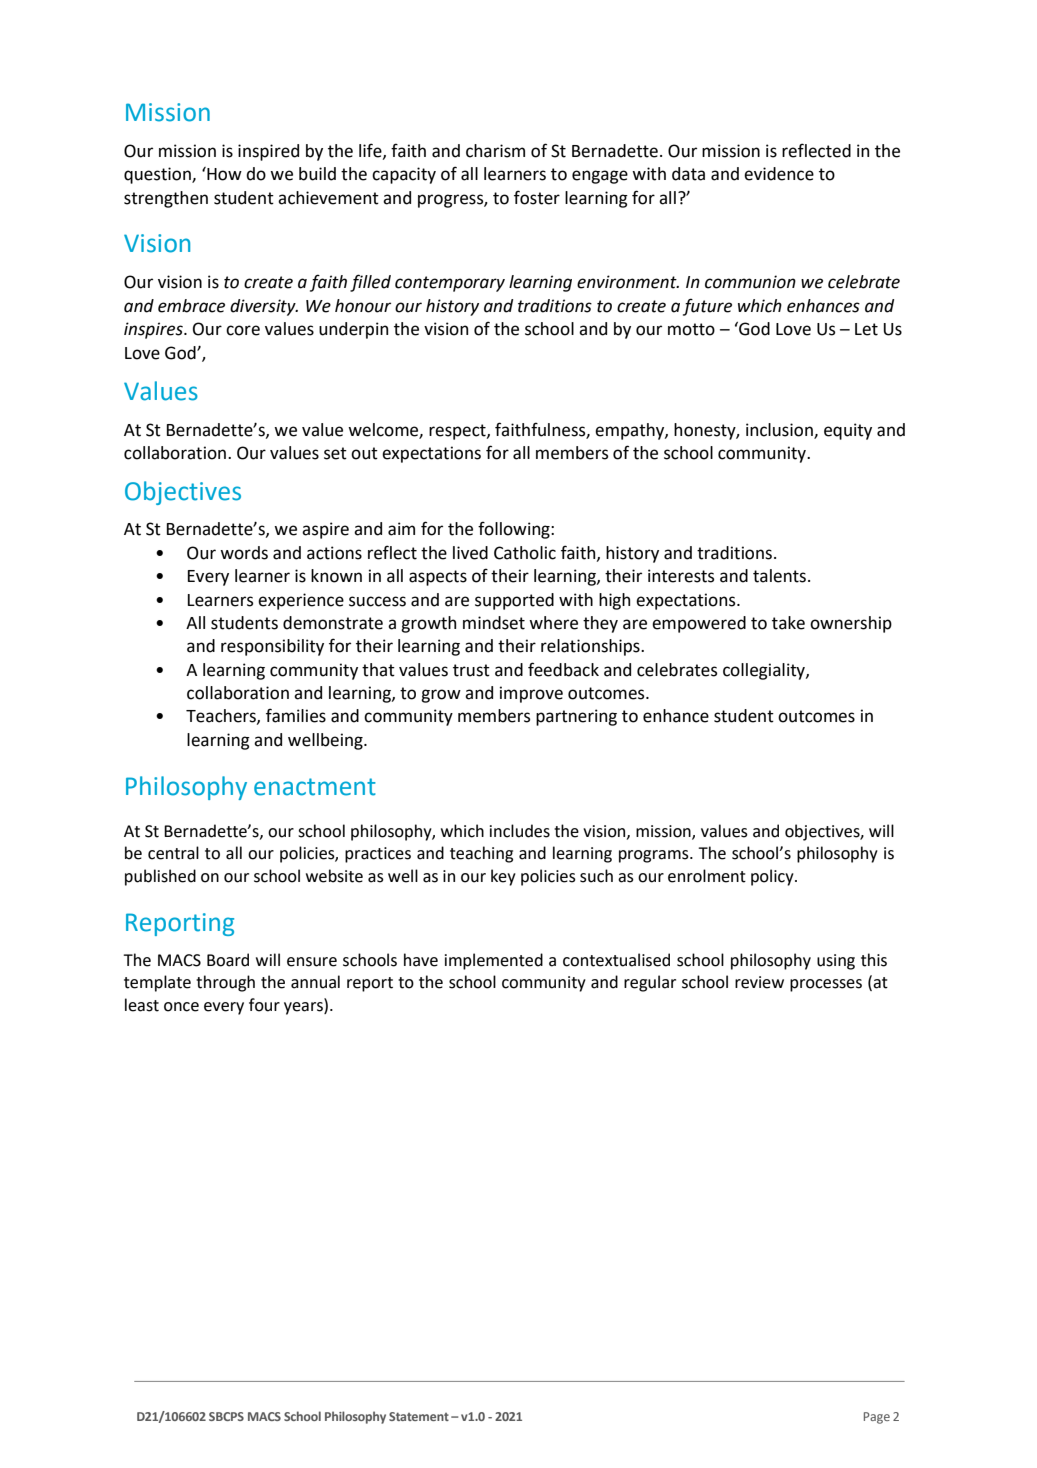 This image has height=1468, width=1037. I want to click on inclusion, so click(780, 430).
